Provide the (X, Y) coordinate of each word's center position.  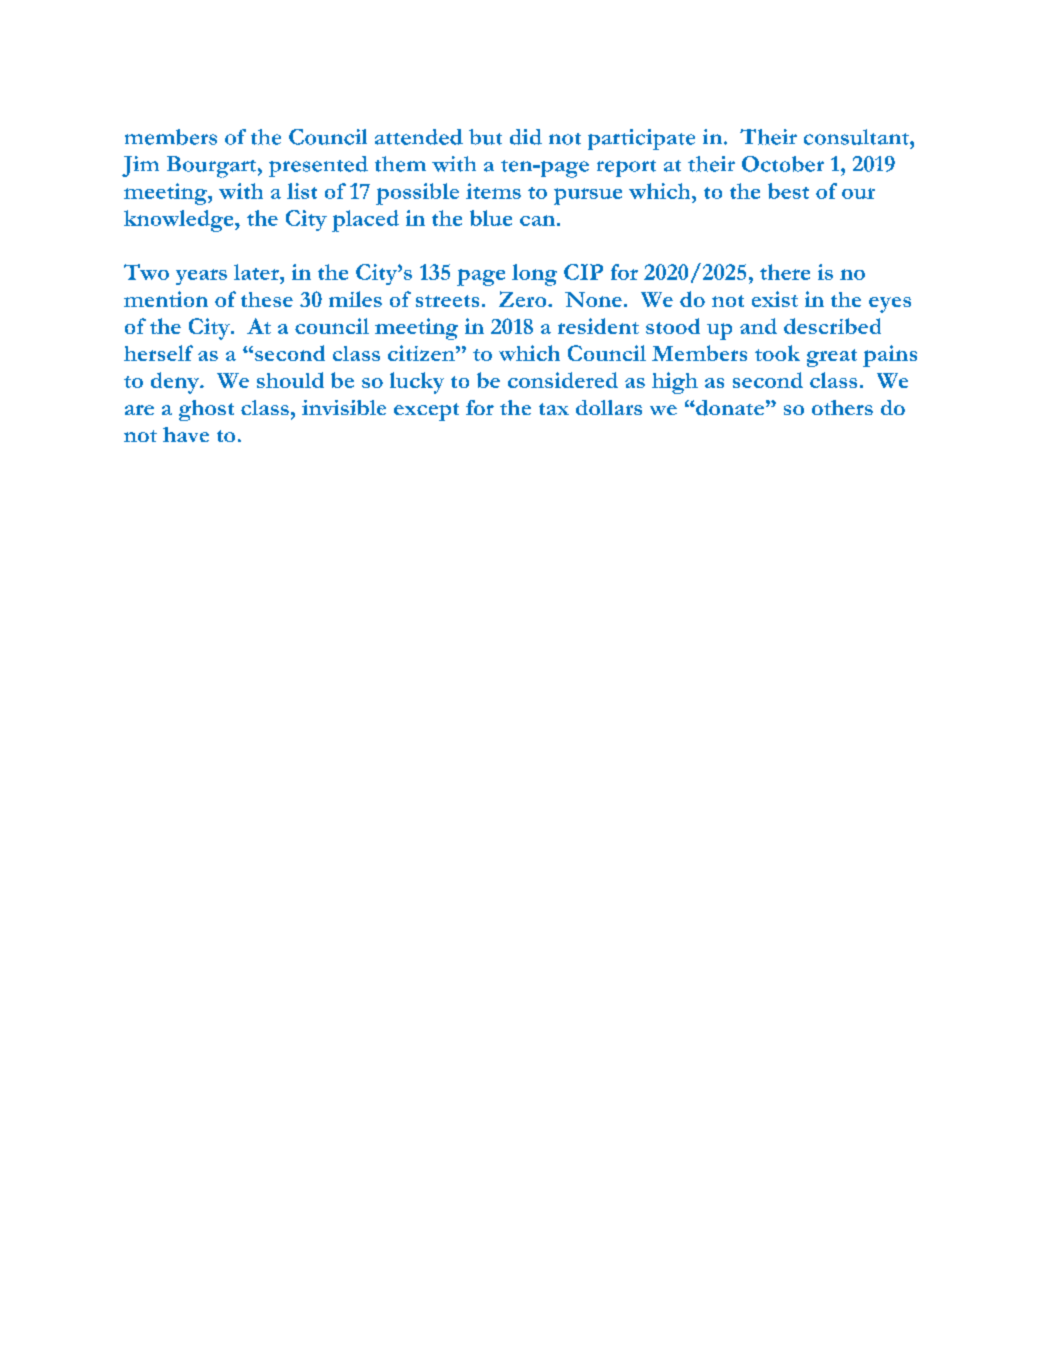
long (534, 275)
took (777, 353)
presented (318, 166)
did (526, 137)
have (186, 434)
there (785, 272)
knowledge (180, 221)
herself (158, 353)
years (201, 277)
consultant (857, 137)
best (788, 191)
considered (563, 380)
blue (491, 218)
